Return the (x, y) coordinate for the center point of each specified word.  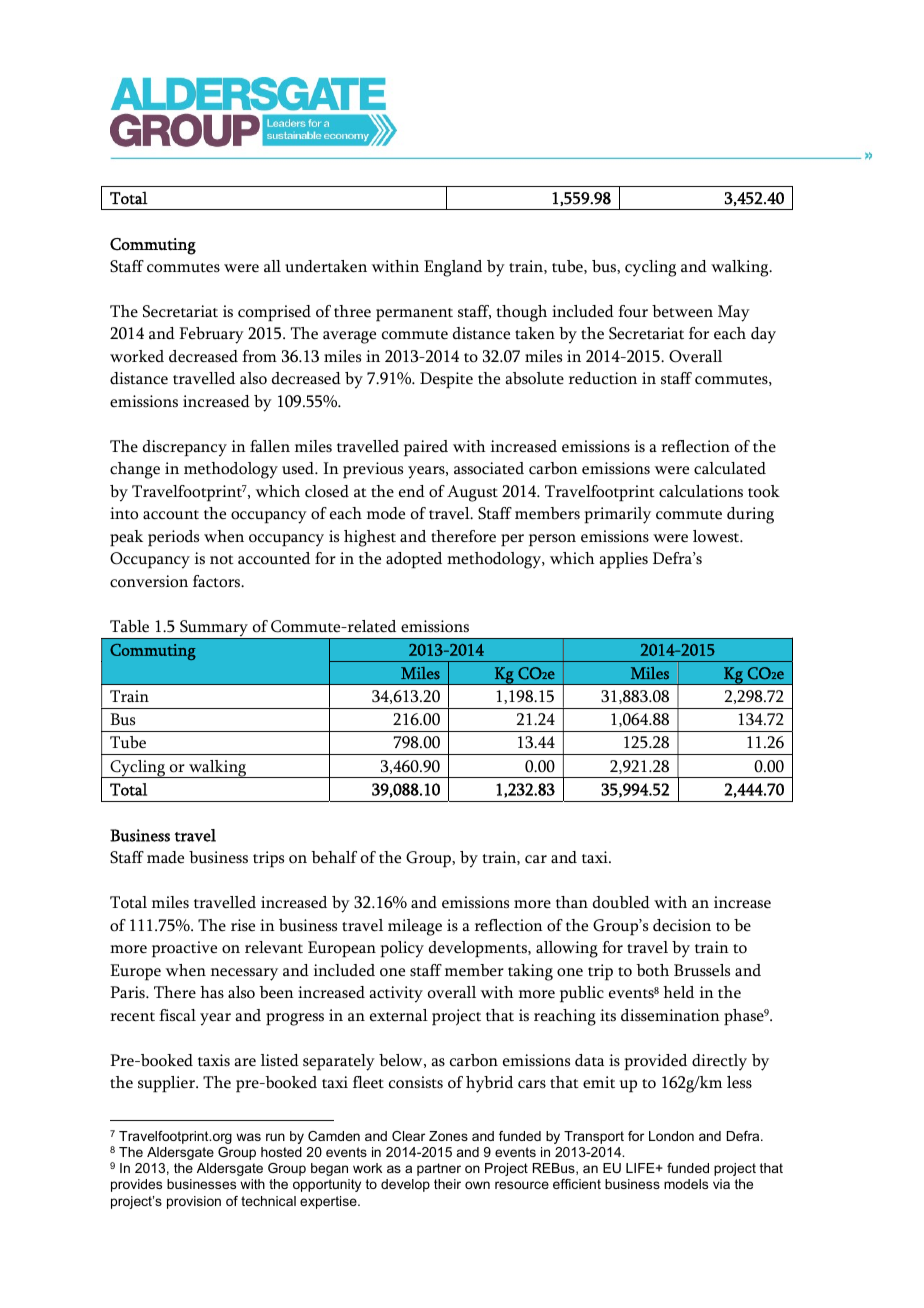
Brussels (702, 970)
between (682, 311)
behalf (334, 857)
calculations (701, 491)
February (211, 335)
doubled (621, 902)
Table (129, 626)
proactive (184, 949)
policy (402, 949)
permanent (414, 315)
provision (194, 1202)
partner (439, 1169)
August (472, 493)
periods (173, 538)
